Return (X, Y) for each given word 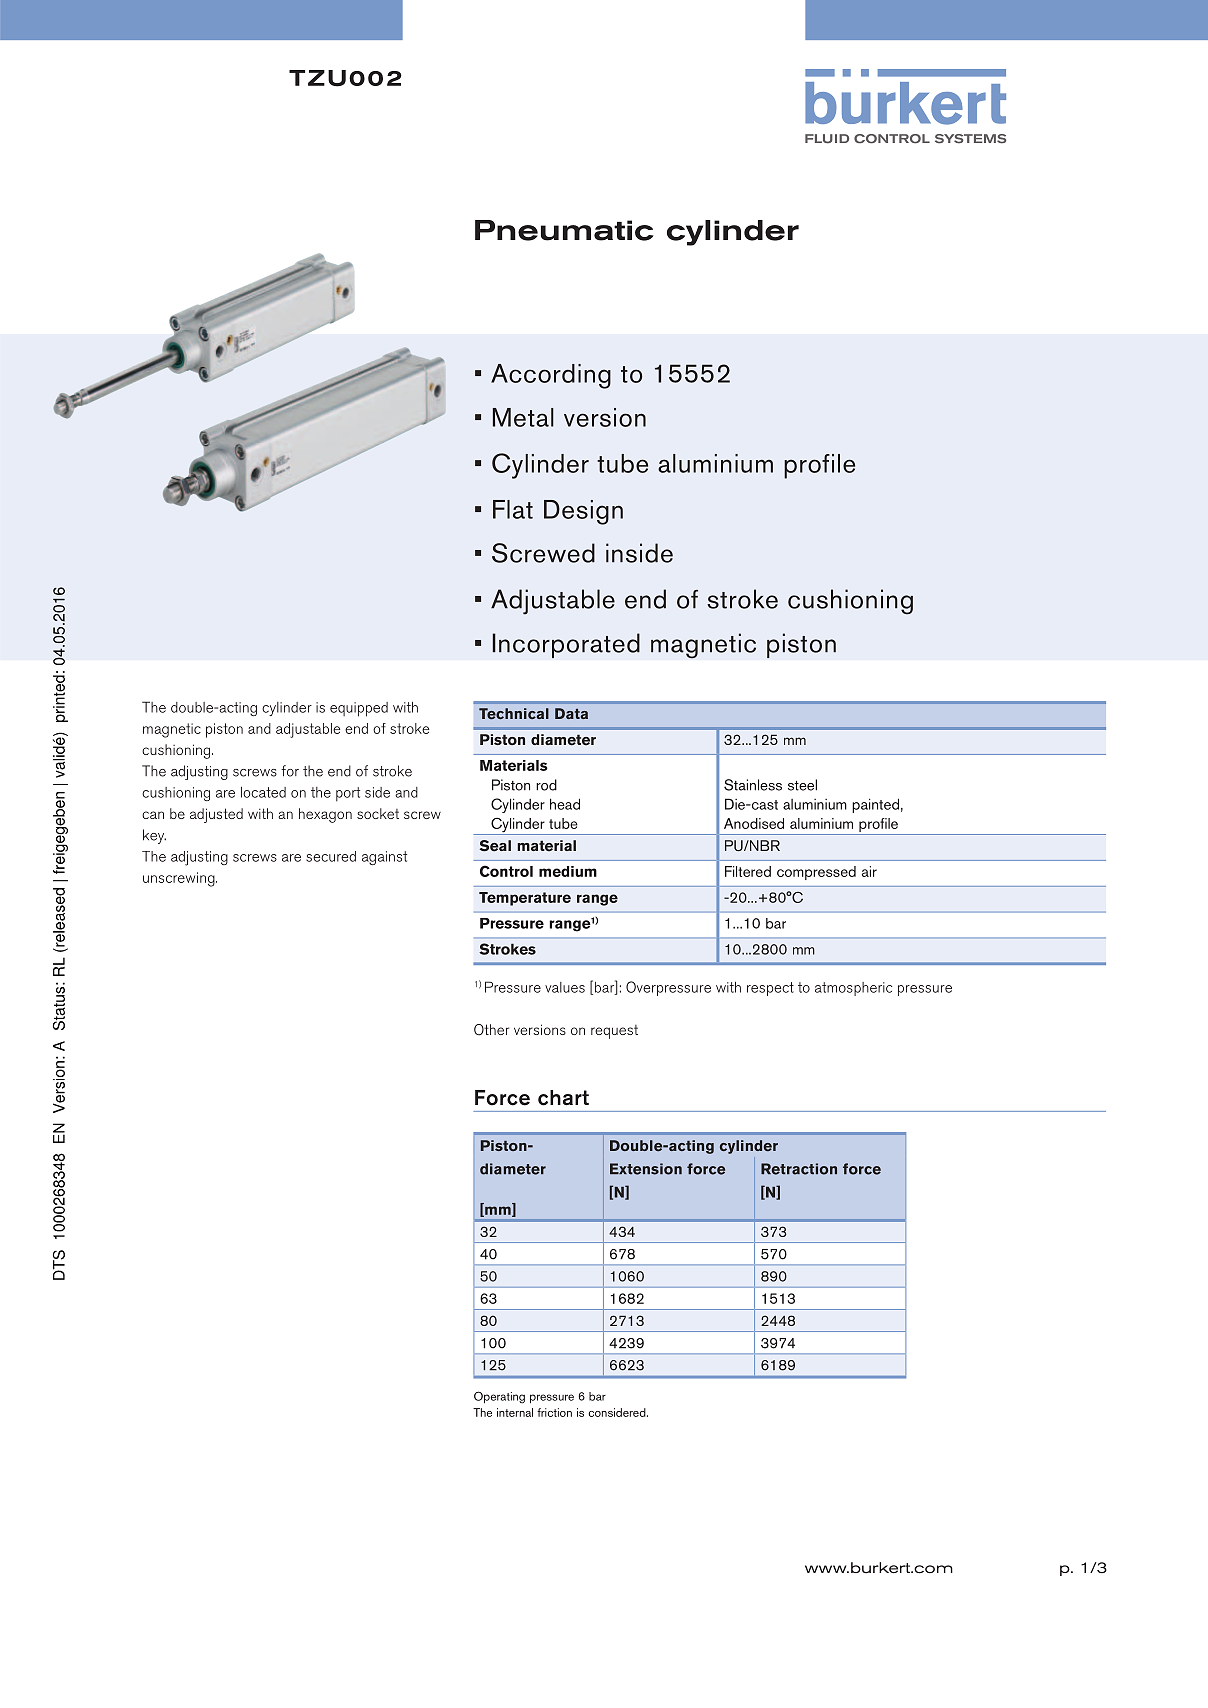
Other (491, 1030)
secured (331, 856)
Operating (499, 1397)
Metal (523, 417)
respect (770, 989)
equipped (359, 709)
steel (802, 785)
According (551, 376)
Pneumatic (564, 230)
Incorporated (566, 645)
